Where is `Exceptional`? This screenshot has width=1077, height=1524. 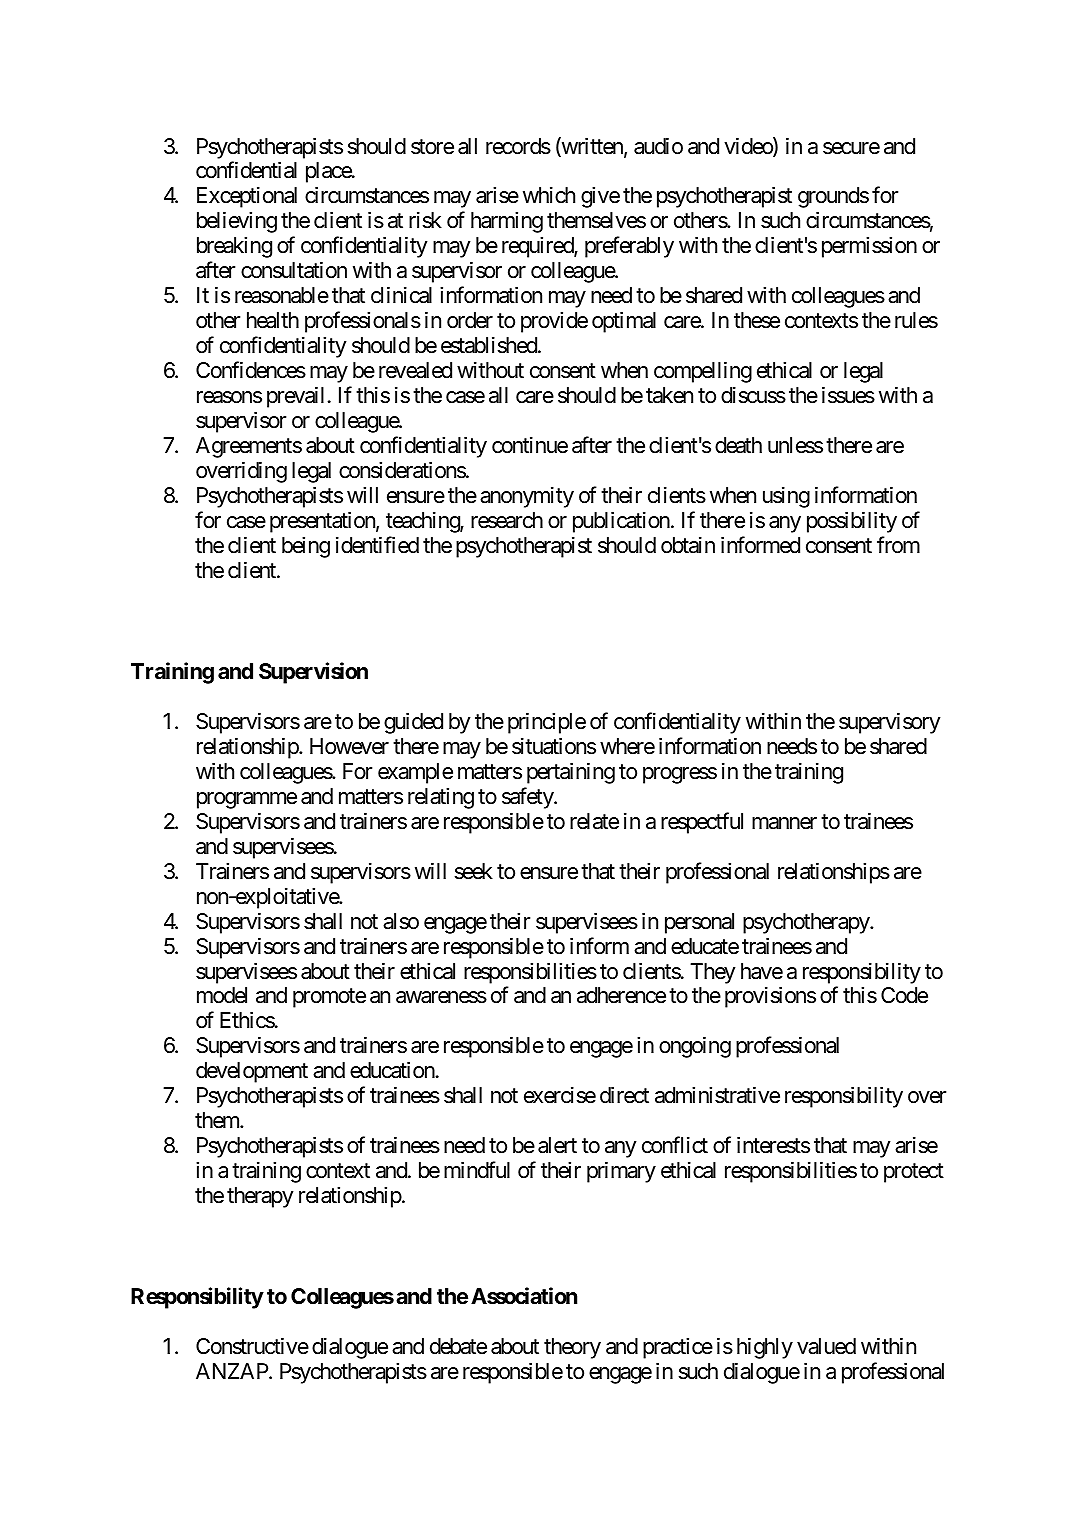
Exceptional is located at coordinates (247, 197).
